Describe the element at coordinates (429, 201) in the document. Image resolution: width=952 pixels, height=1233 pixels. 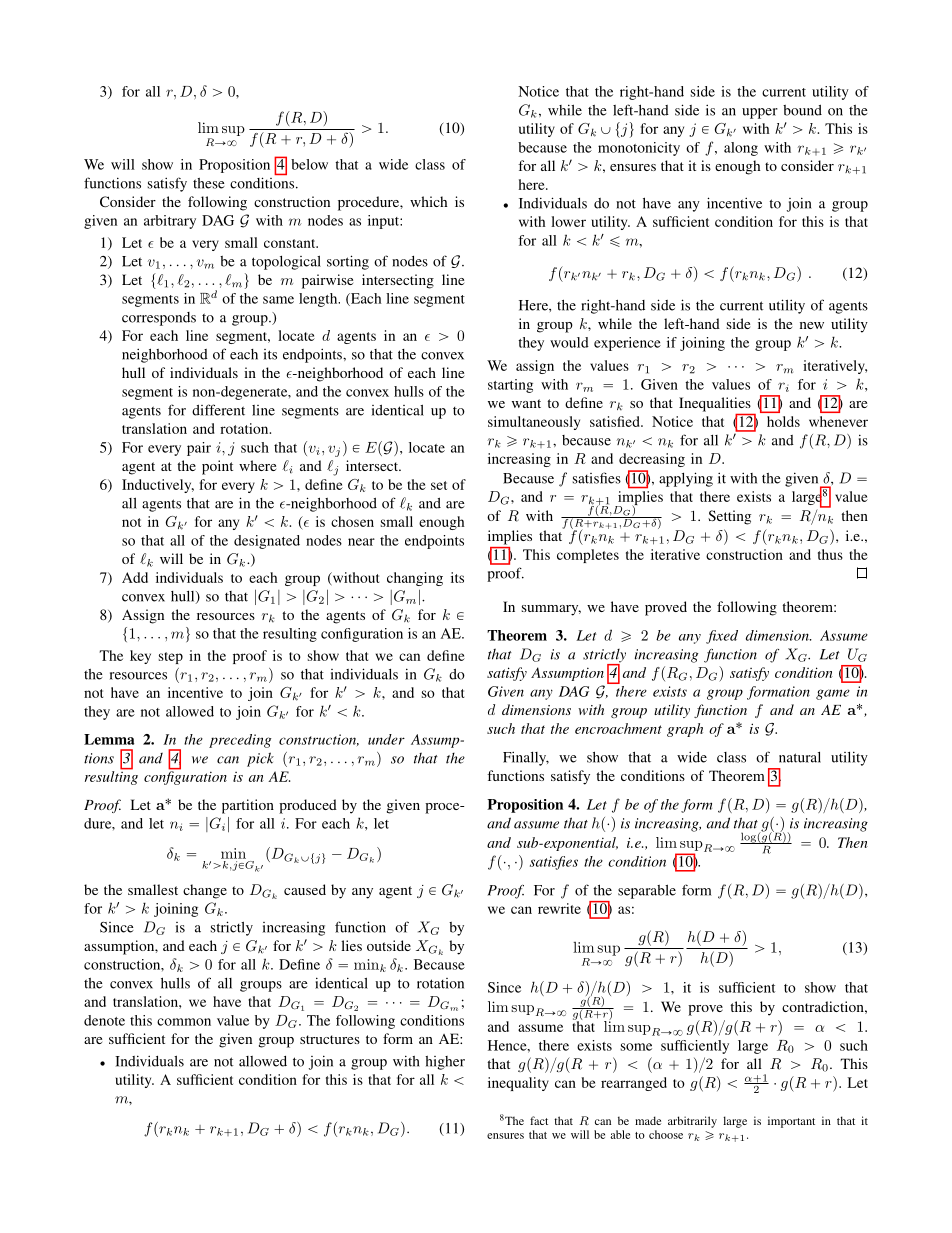
I see `which` at that location.
